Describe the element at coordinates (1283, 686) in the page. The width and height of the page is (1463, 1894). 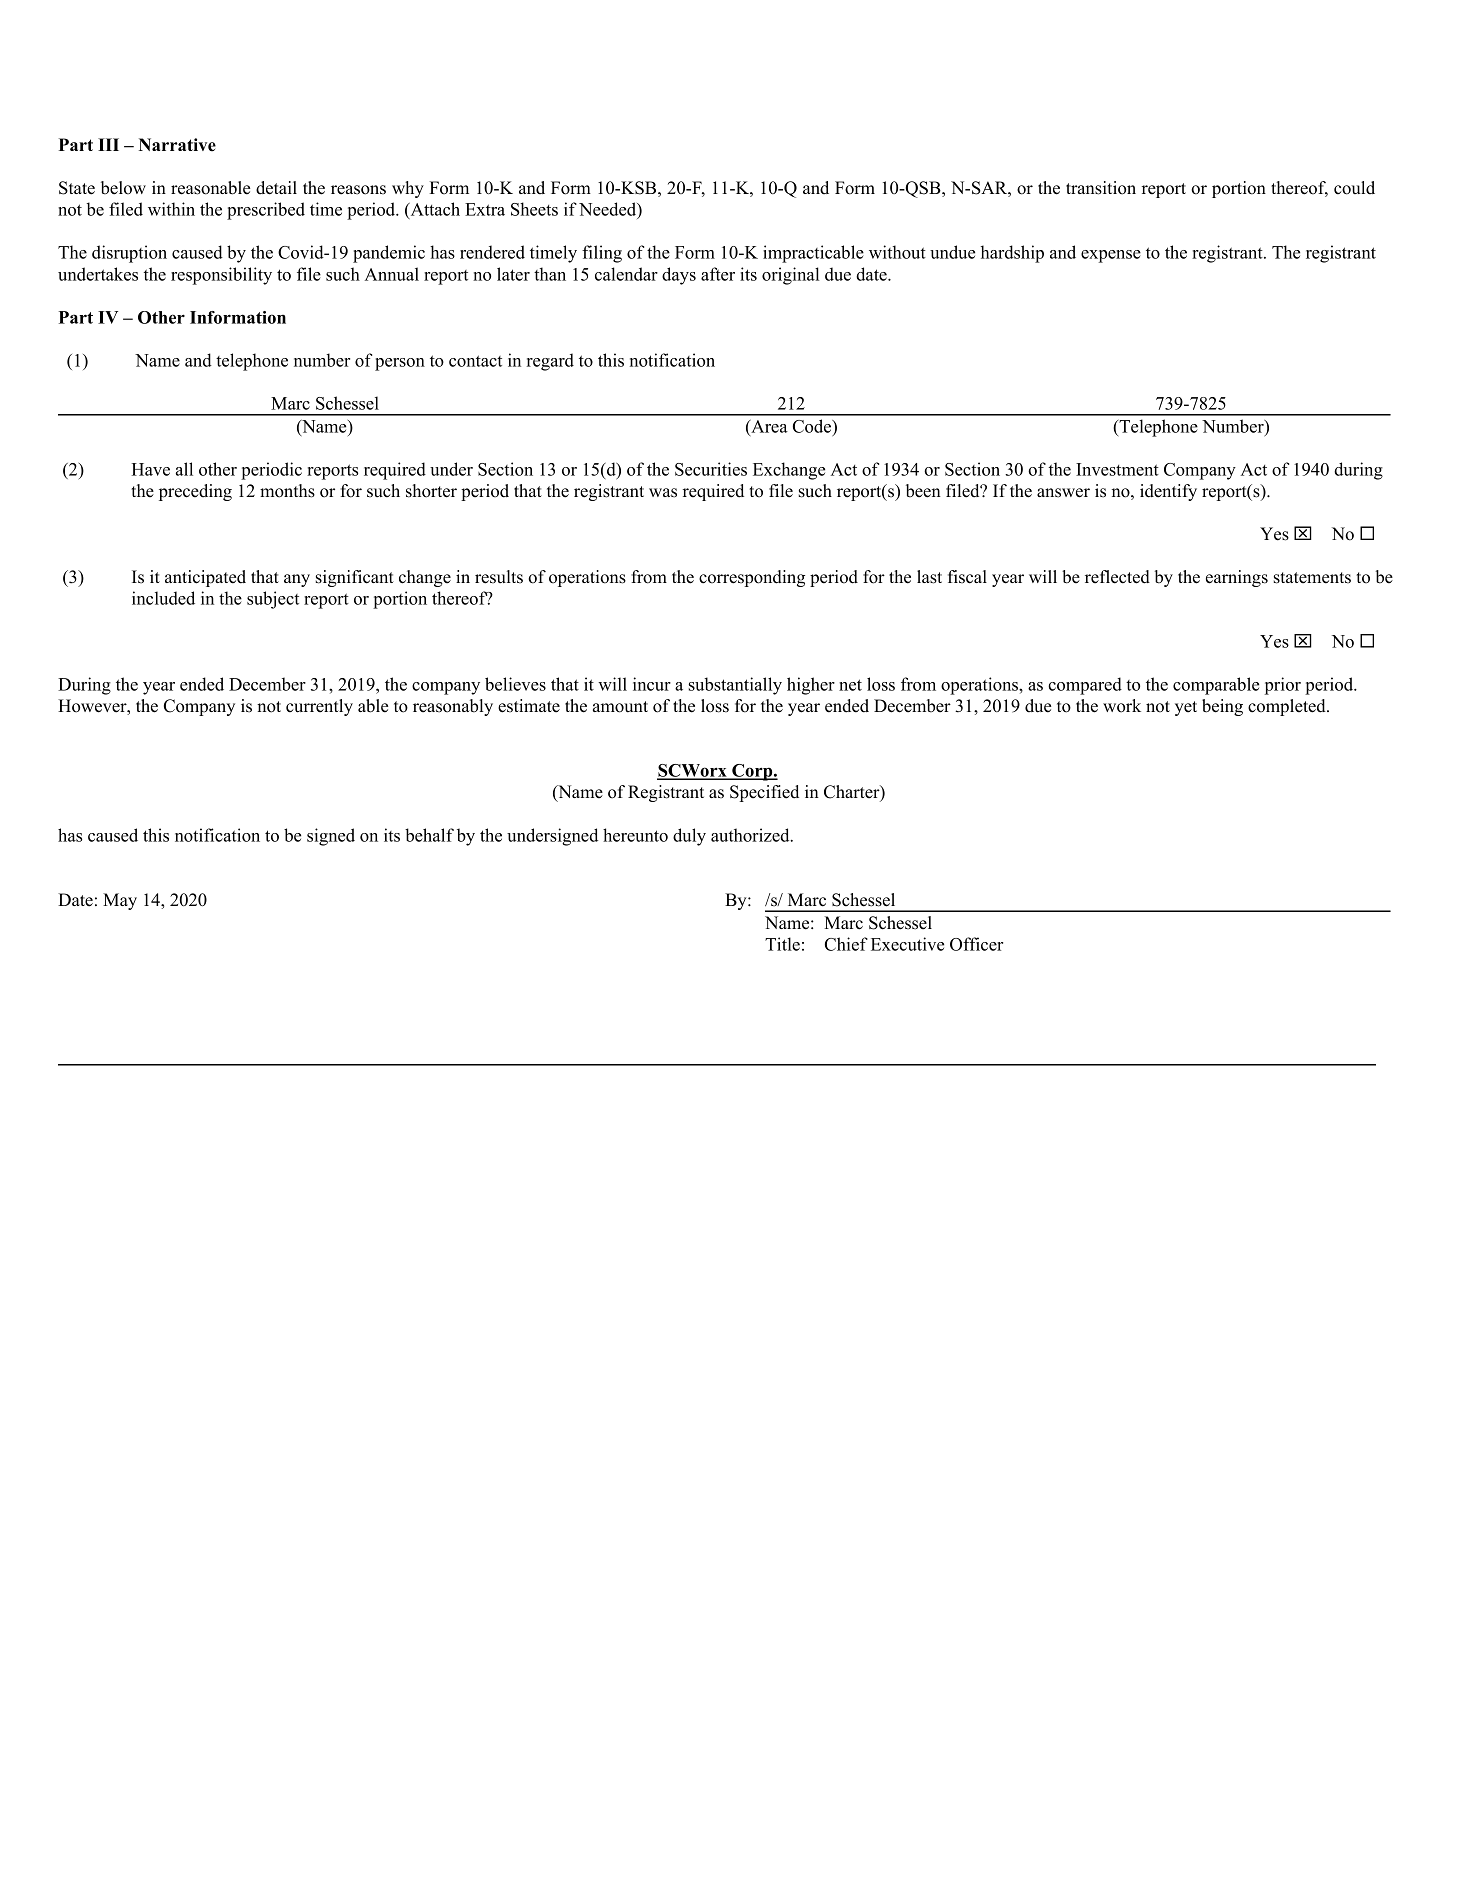
I see `prior` at that location.
